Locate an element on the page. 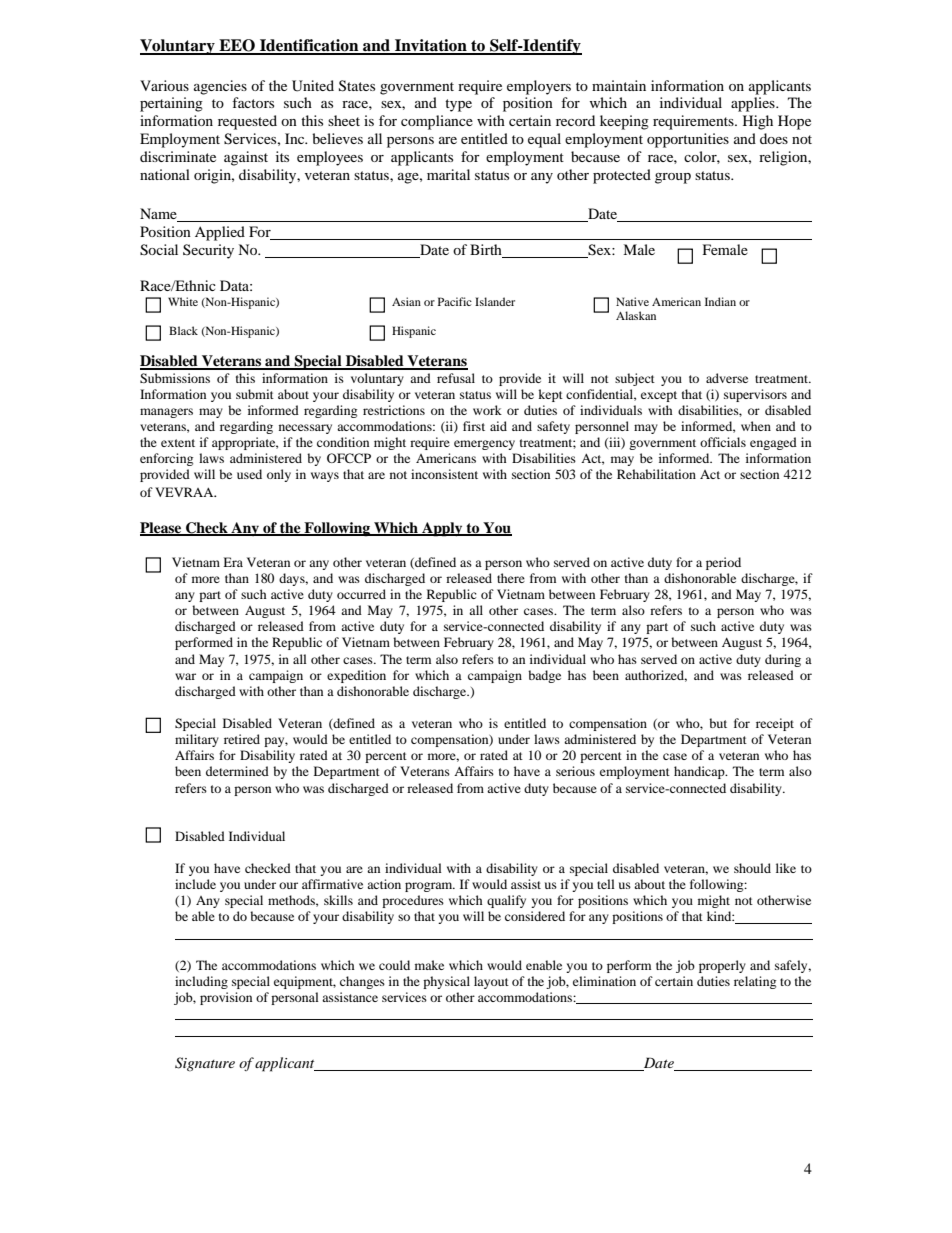 The height and width of the image is (1233, 952). adverse is located at coordinates (727, 378).
